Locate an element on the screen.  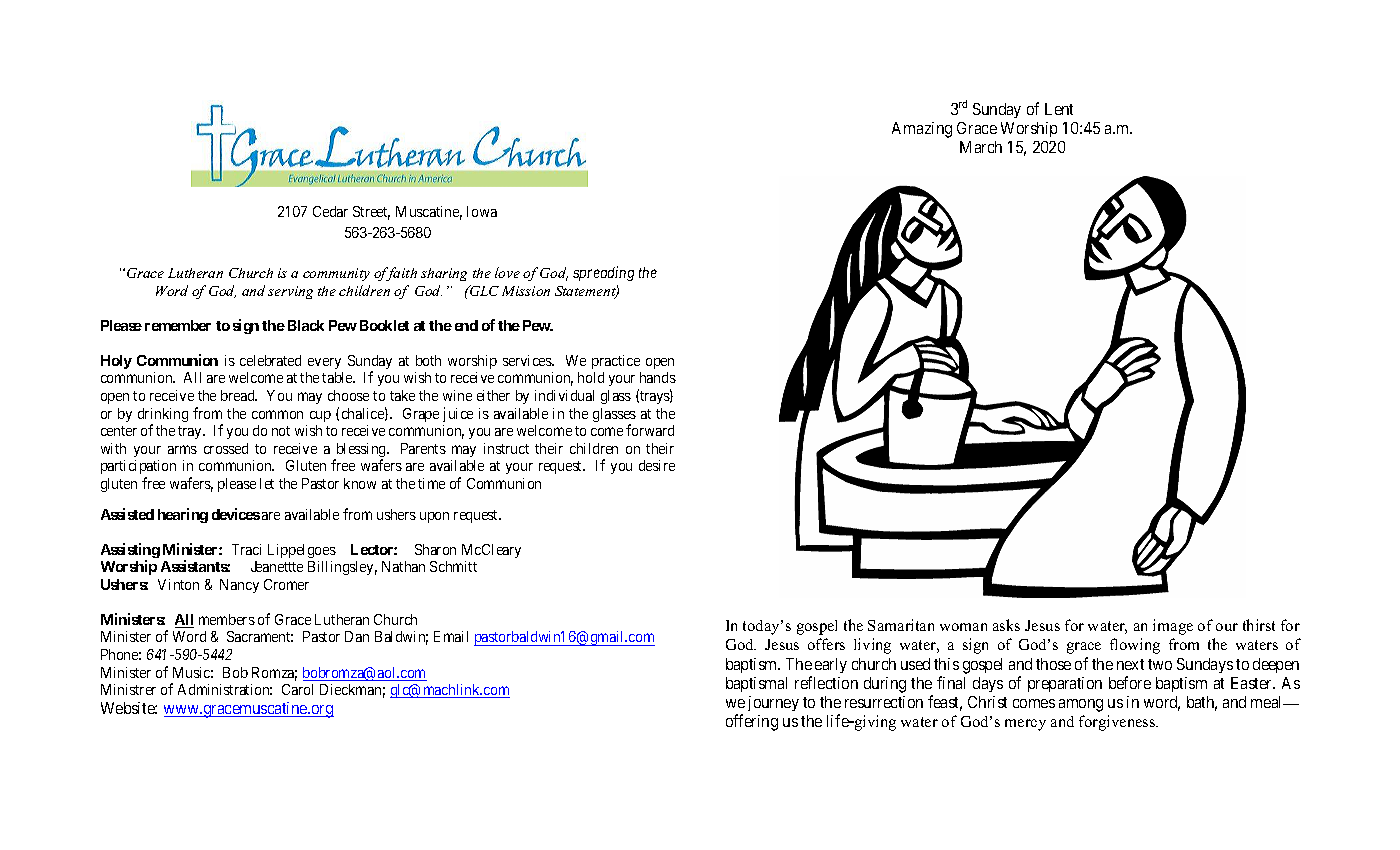
March is located at coordinates (981, 147).
